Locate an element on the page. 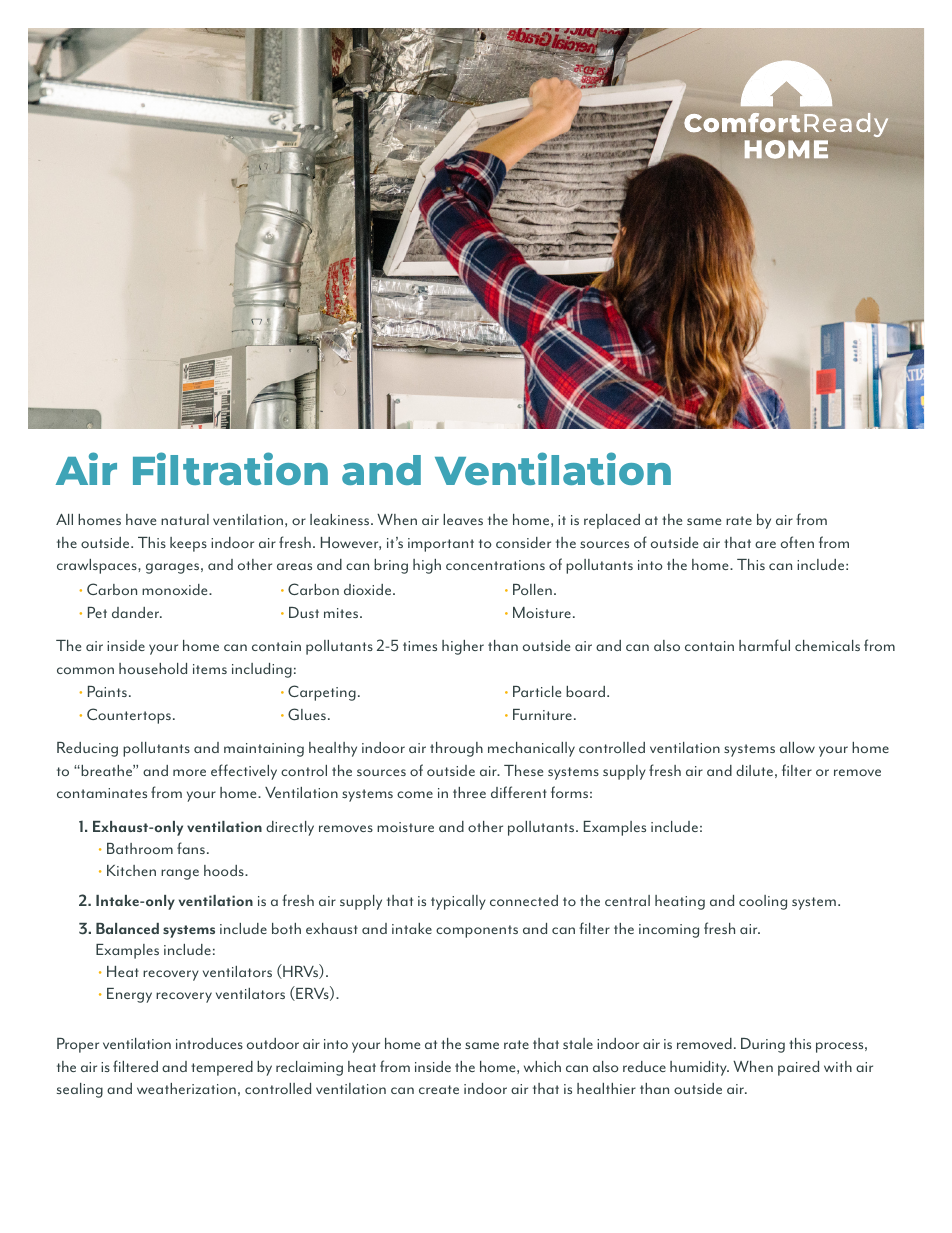 Image resolution: width=952 pixels, height=1233 pixels. components is located at coordinates (477, 931).
